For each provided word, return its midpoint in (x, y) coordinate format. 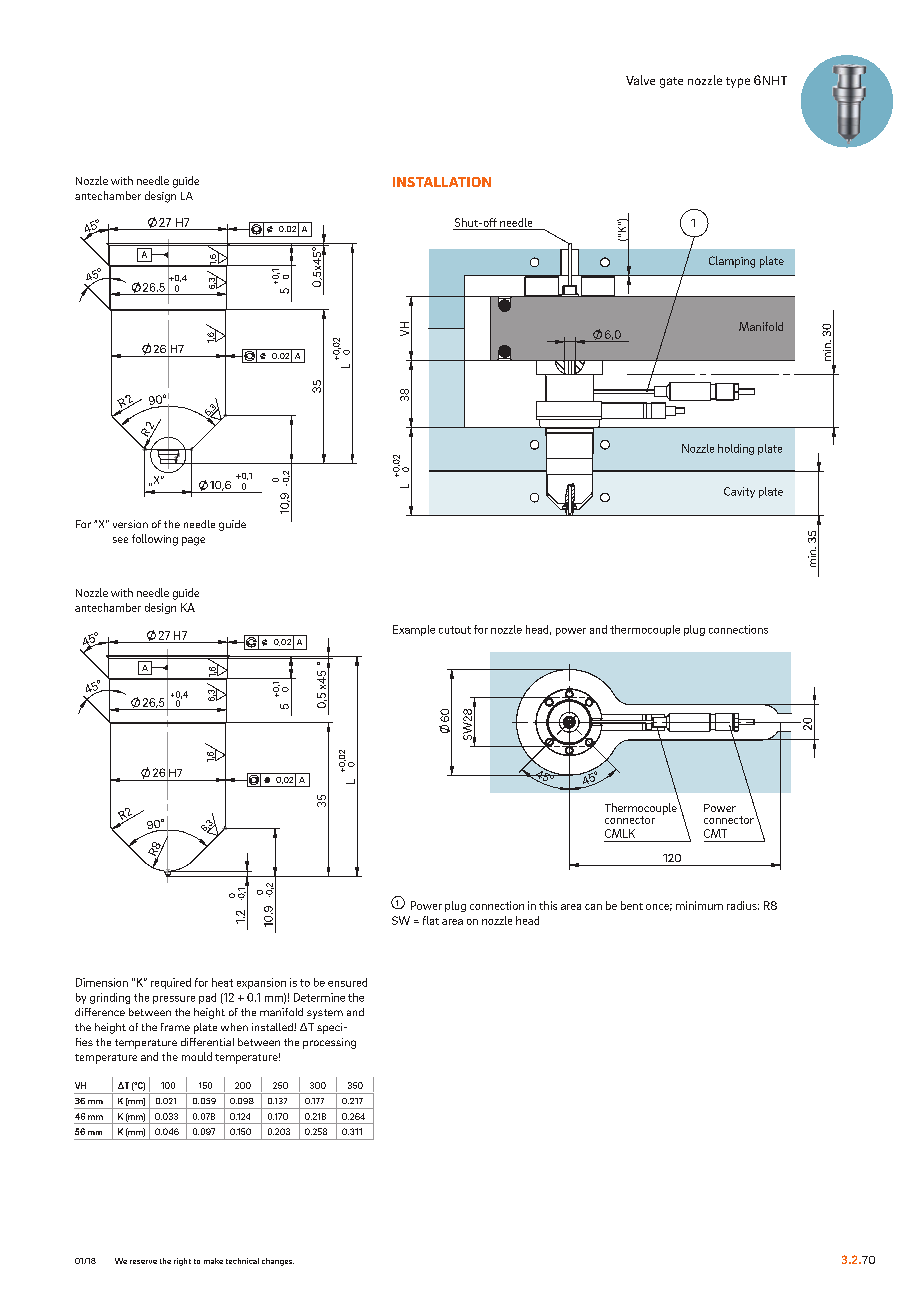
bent (632, 905)
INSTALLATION (442, 182)
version (130, 524)
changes (278, 1262)
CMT (715, 833)
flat (431, 920)
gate (671, 82)
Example (414, 630)
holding (736, 449)
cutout (455, 630)
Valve (640, 80)
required (171, 983)
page (193, 541)
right (182, 1262)
